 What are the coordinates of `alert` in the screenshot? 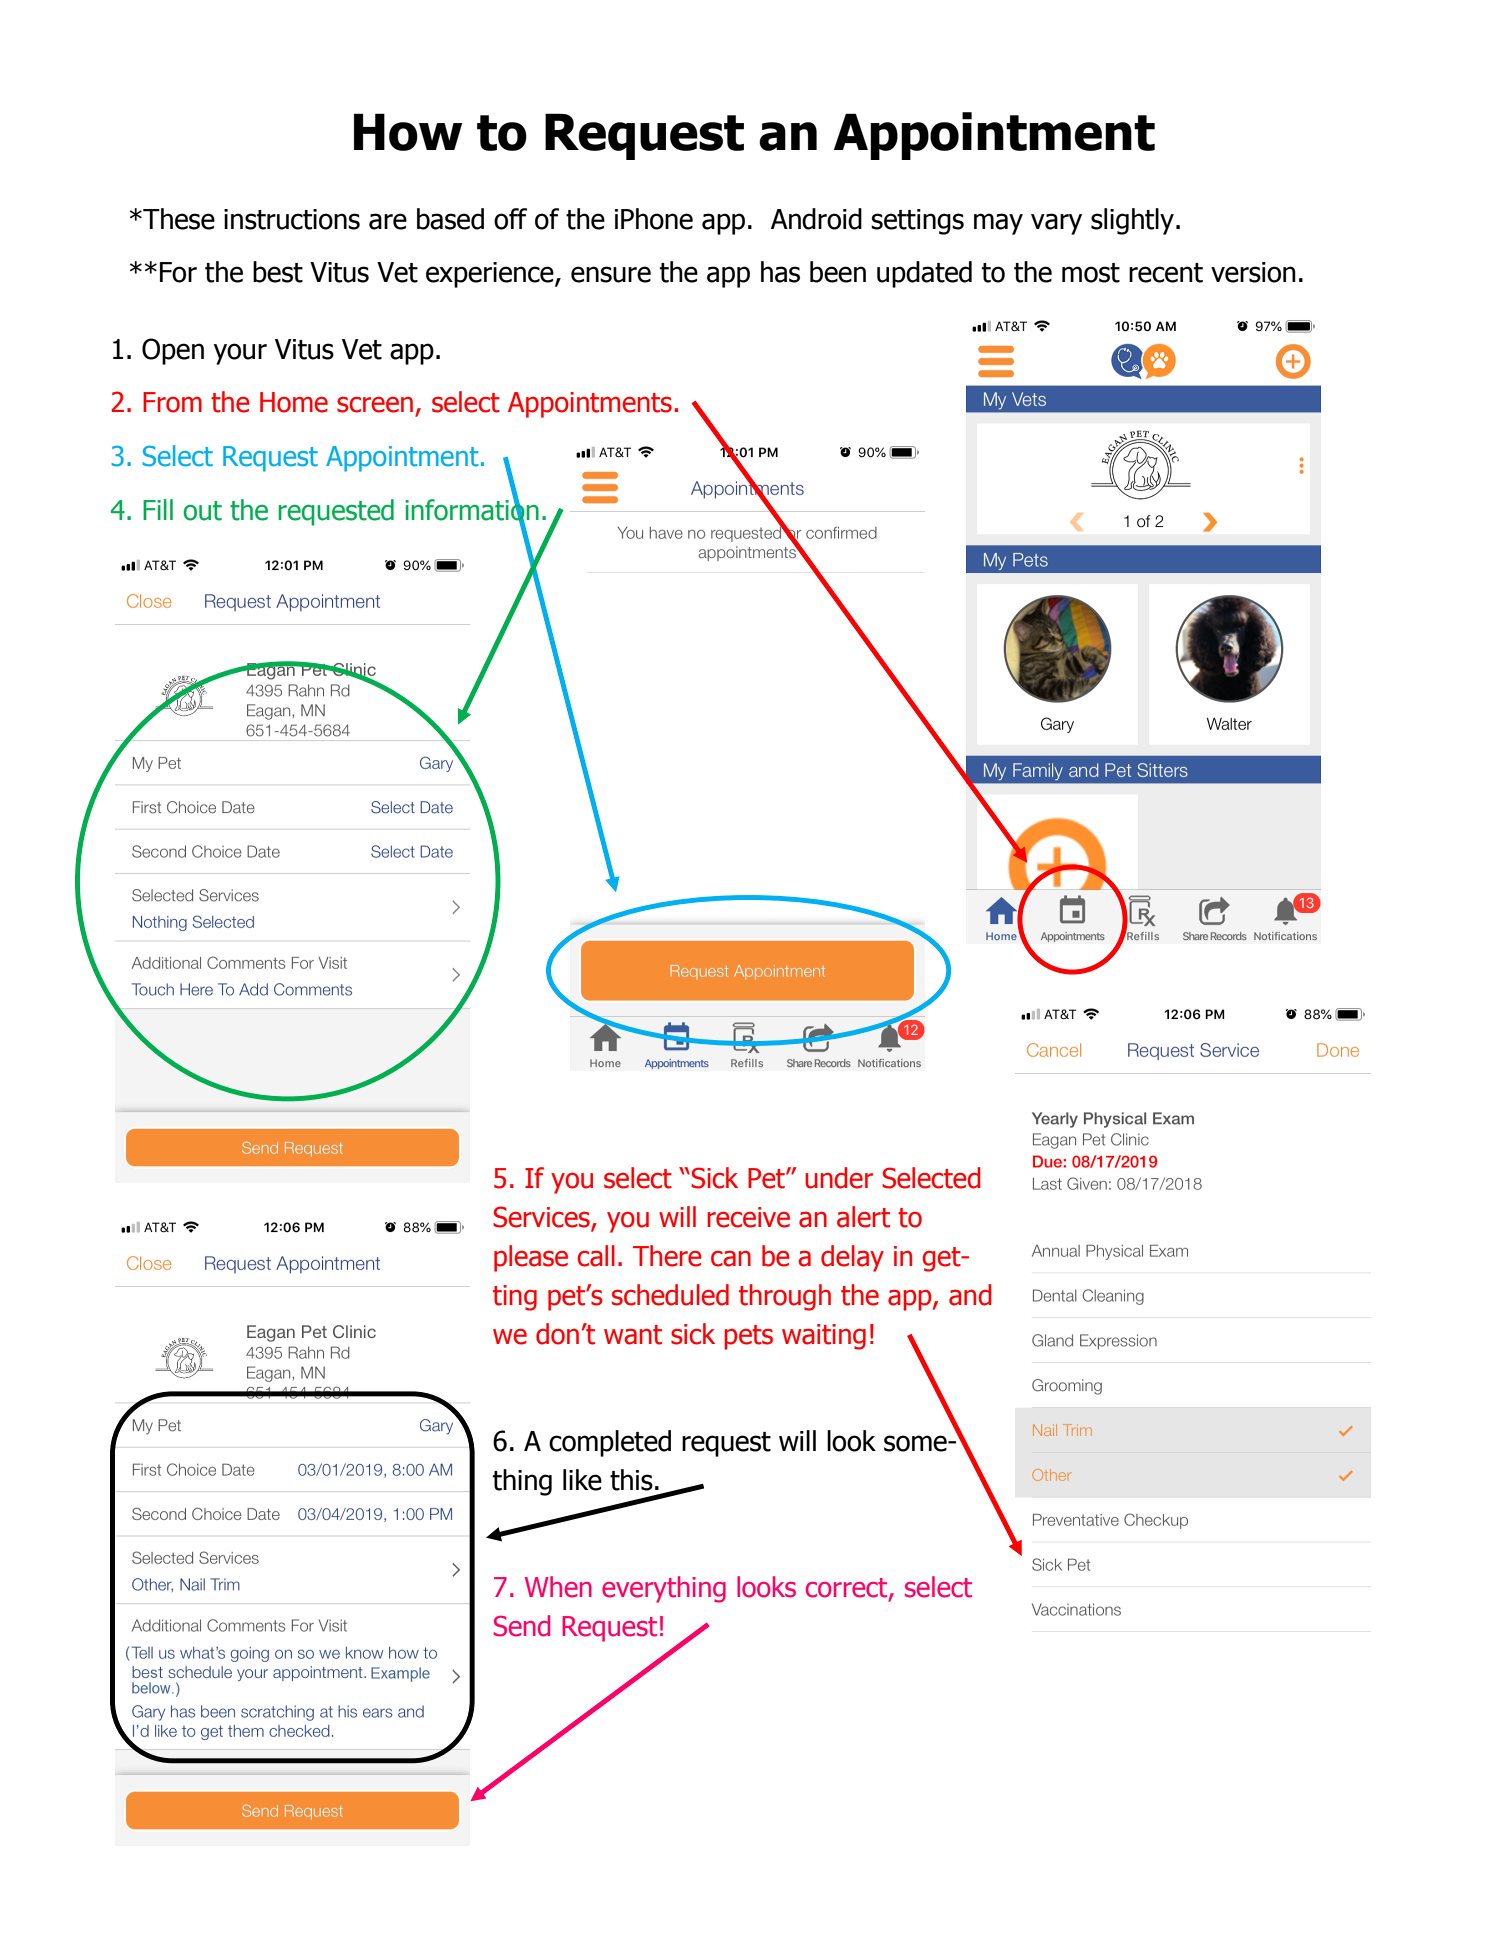 It's located at (863, 1217).
